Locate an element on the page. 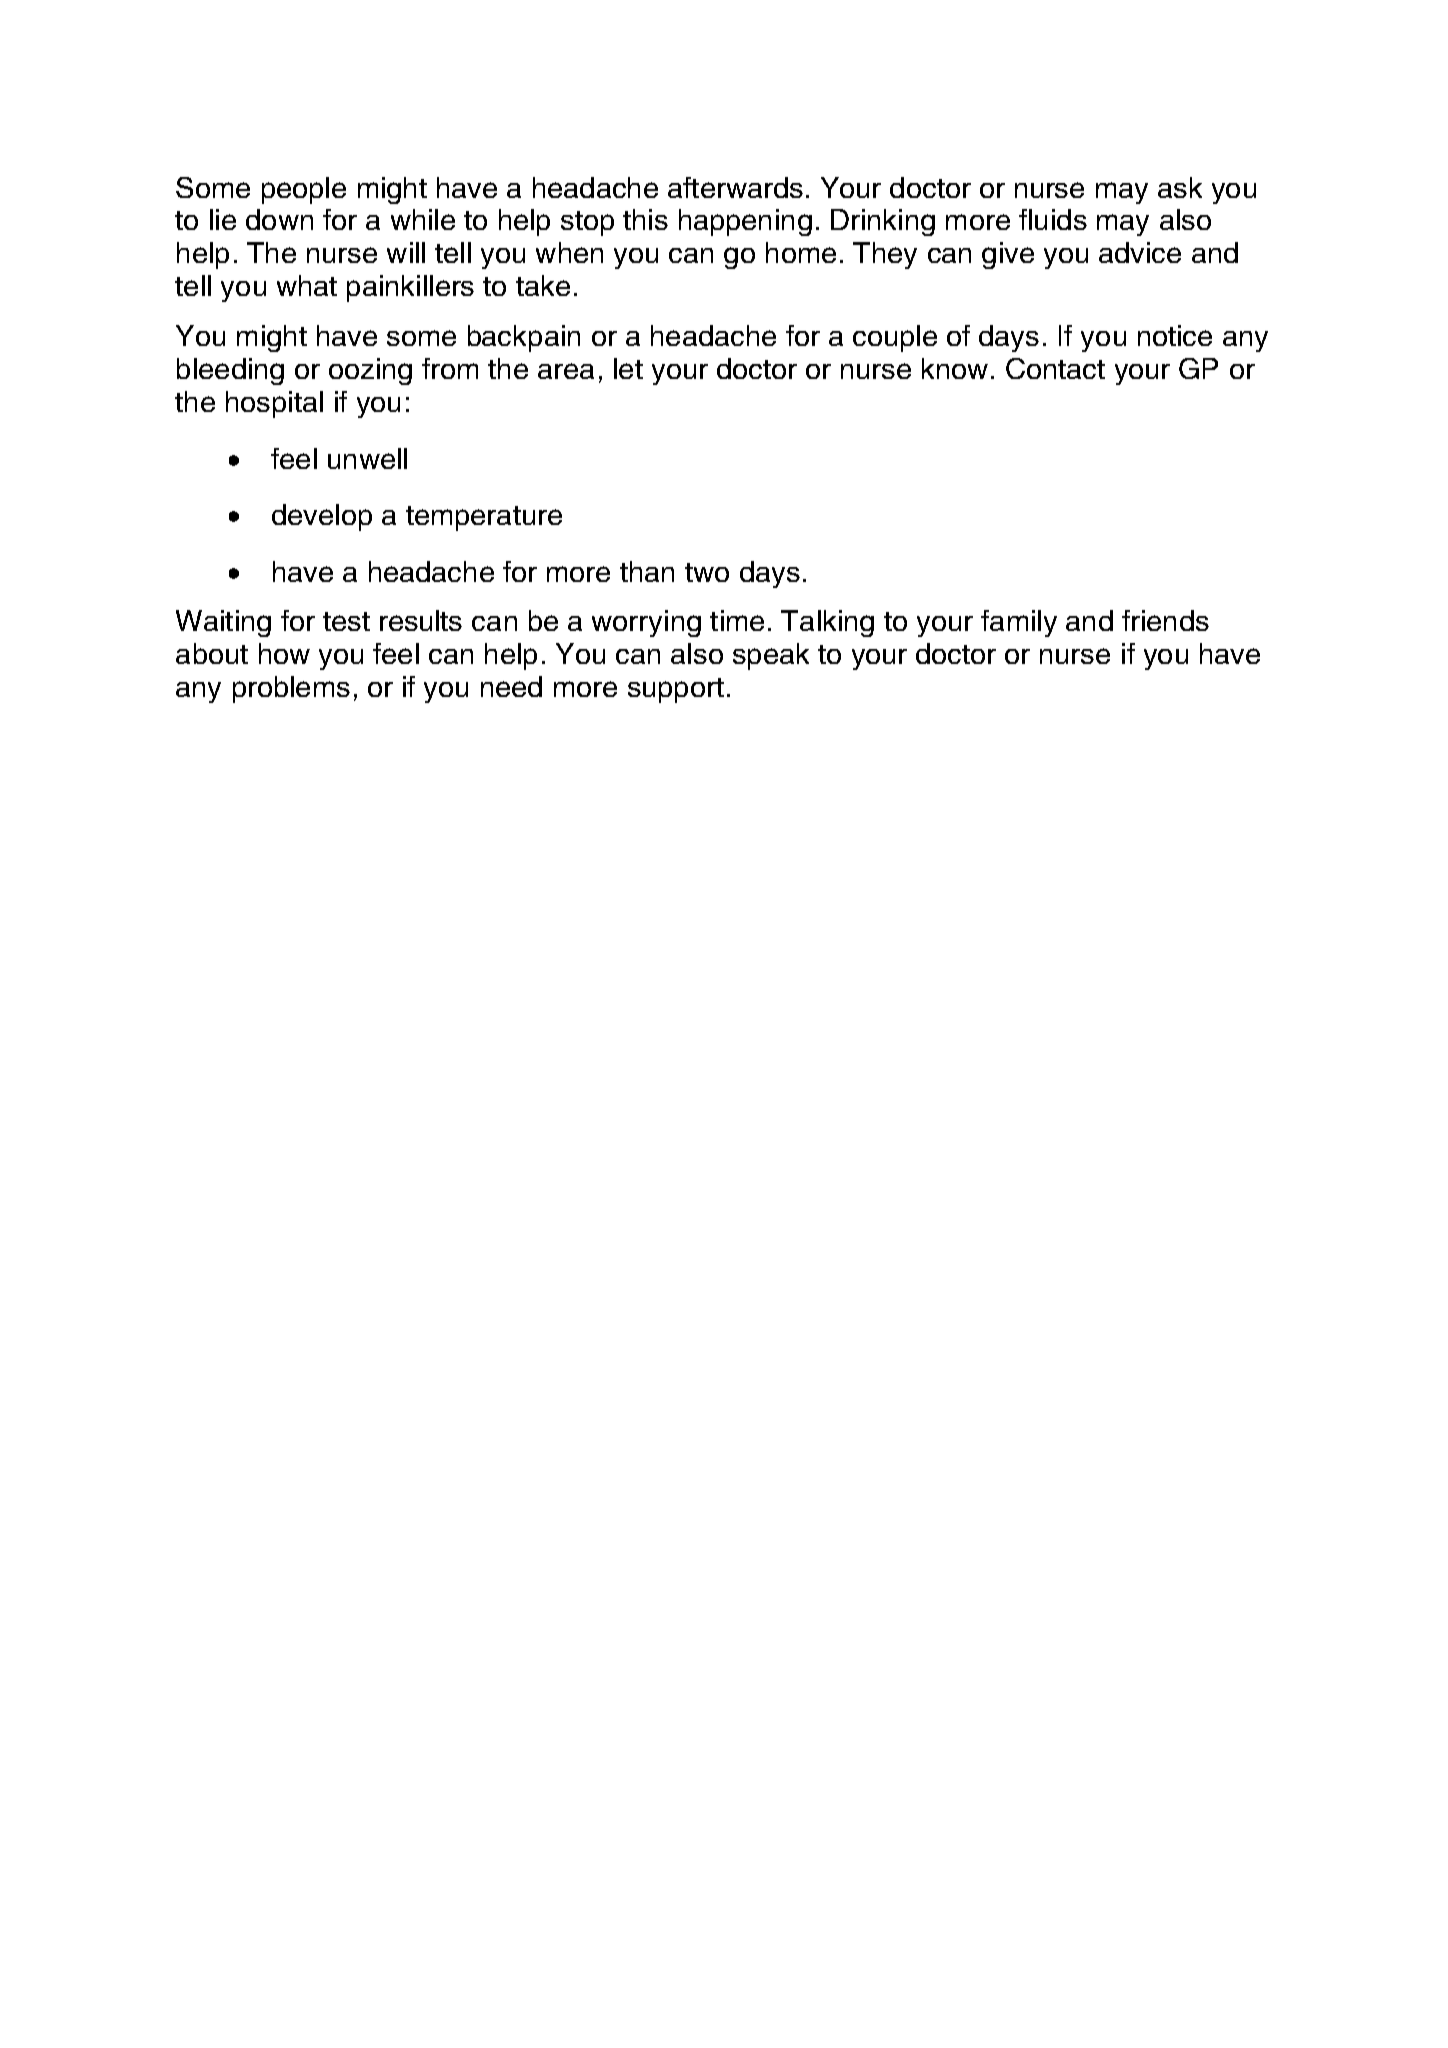 The width and height of the document is (1448, 2048). let is located at coordinates (628, 368).
